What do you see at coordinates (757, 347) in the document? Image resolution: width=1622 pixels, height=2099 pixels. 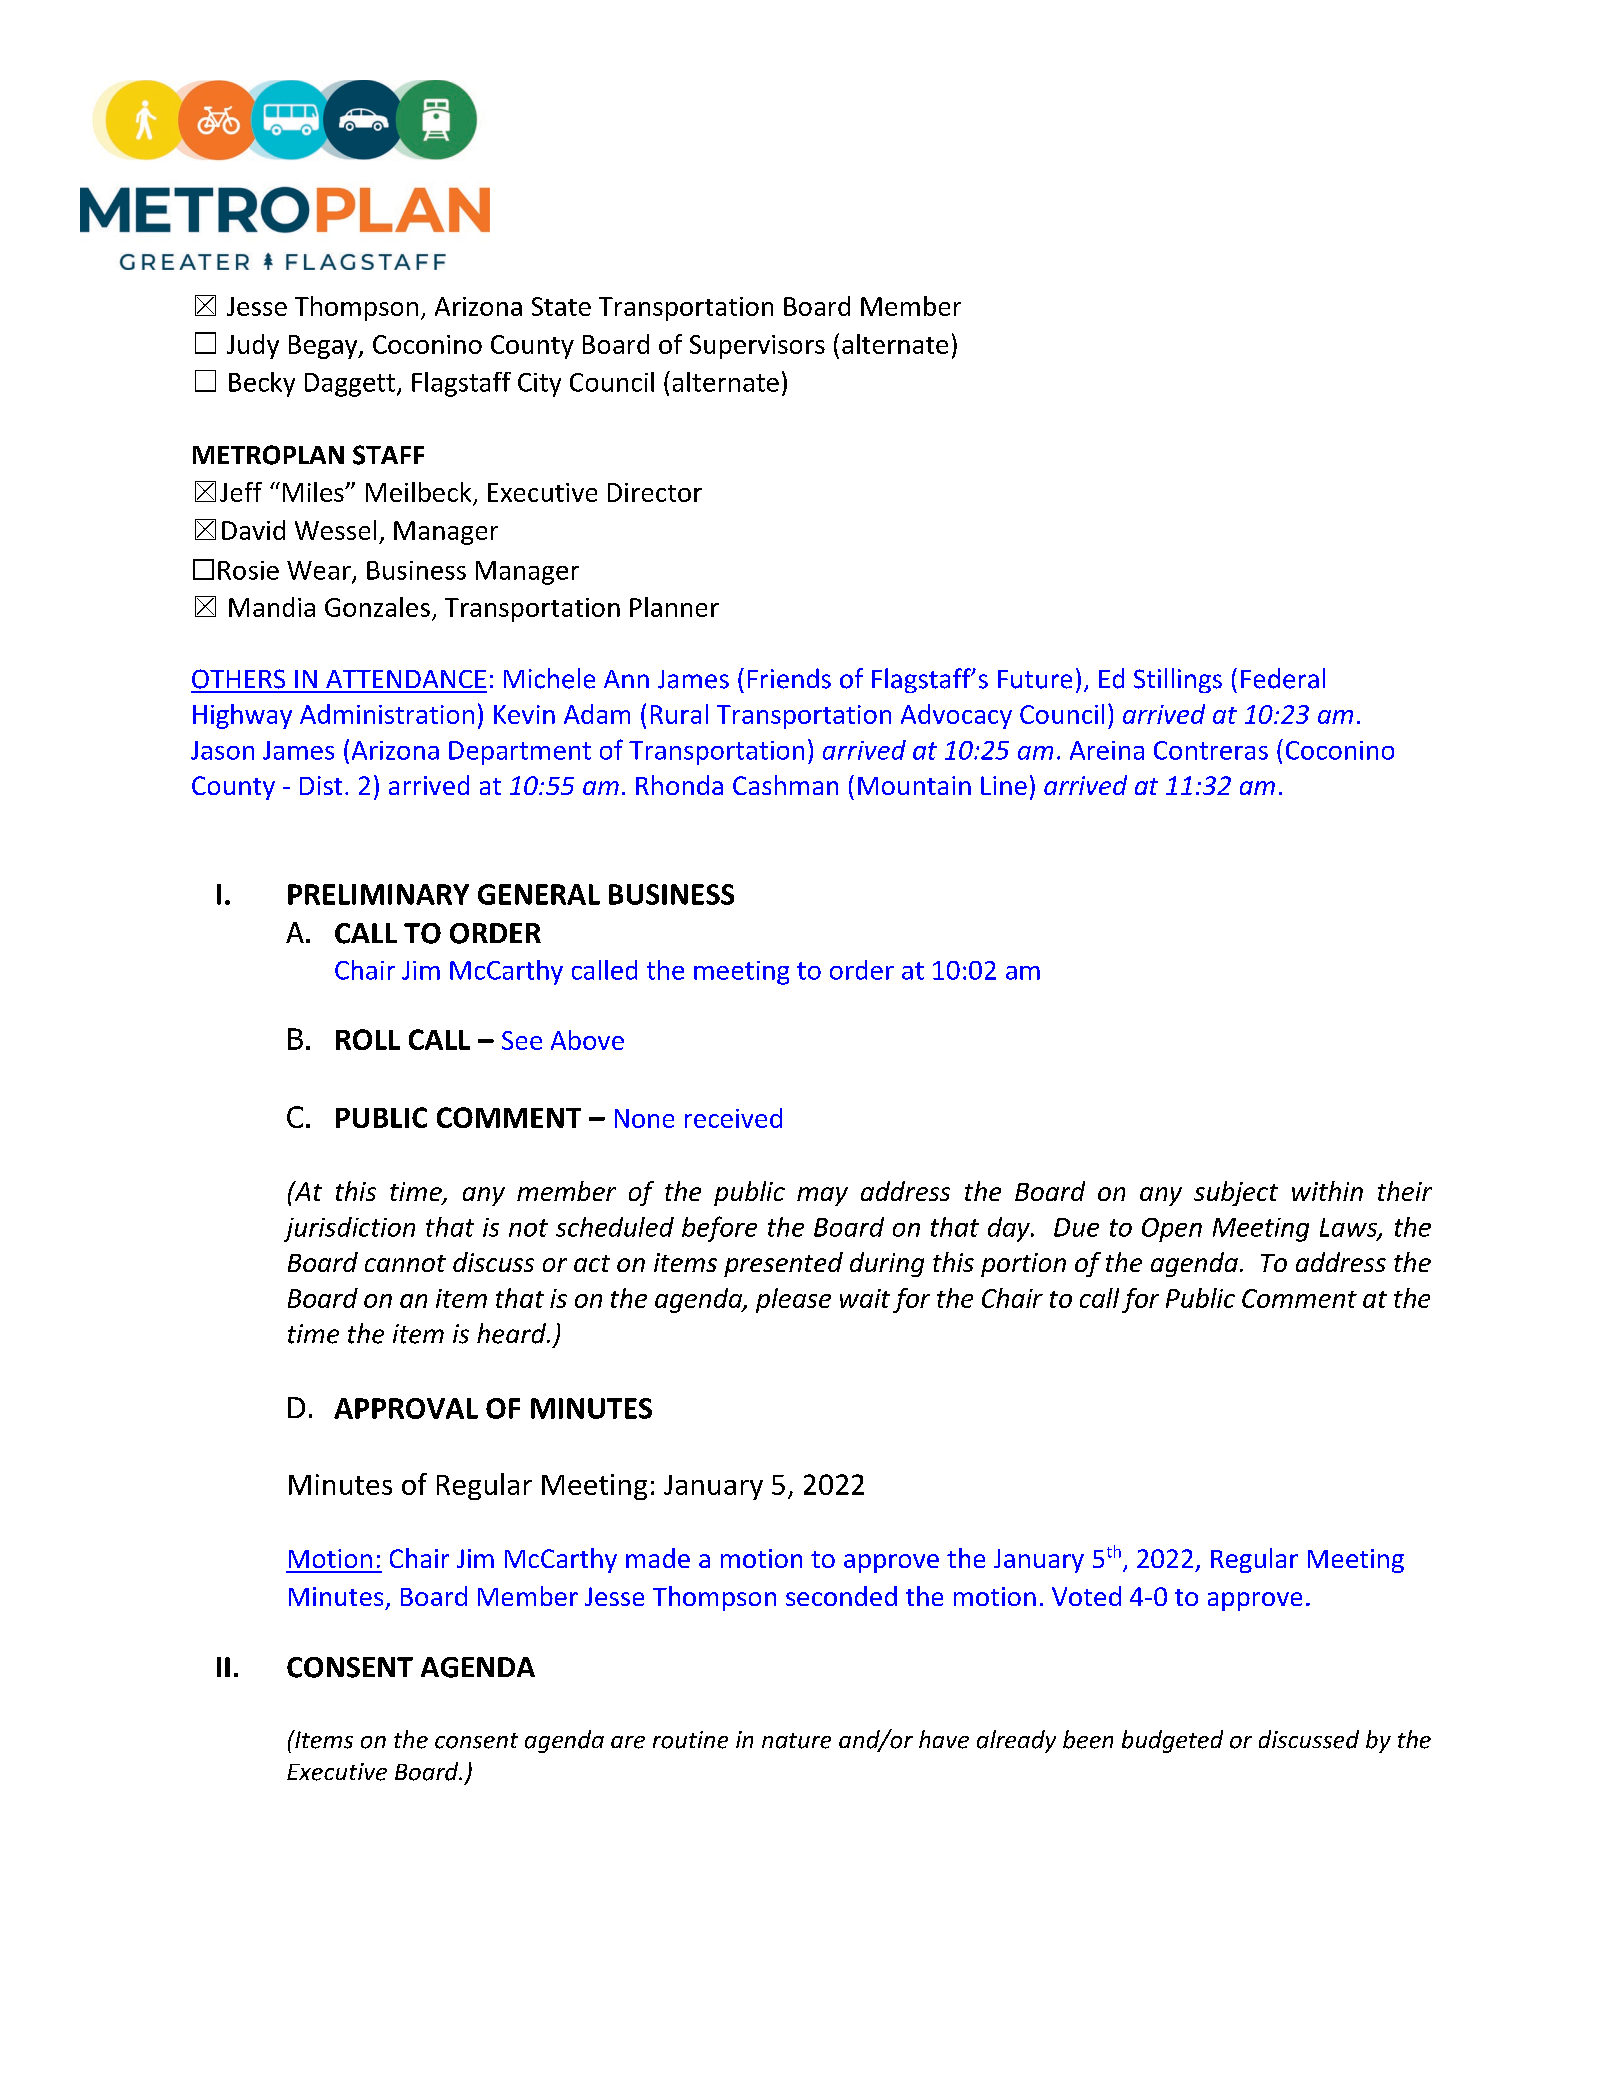 I see `Supervisors` at bounding box center [757, 347].
